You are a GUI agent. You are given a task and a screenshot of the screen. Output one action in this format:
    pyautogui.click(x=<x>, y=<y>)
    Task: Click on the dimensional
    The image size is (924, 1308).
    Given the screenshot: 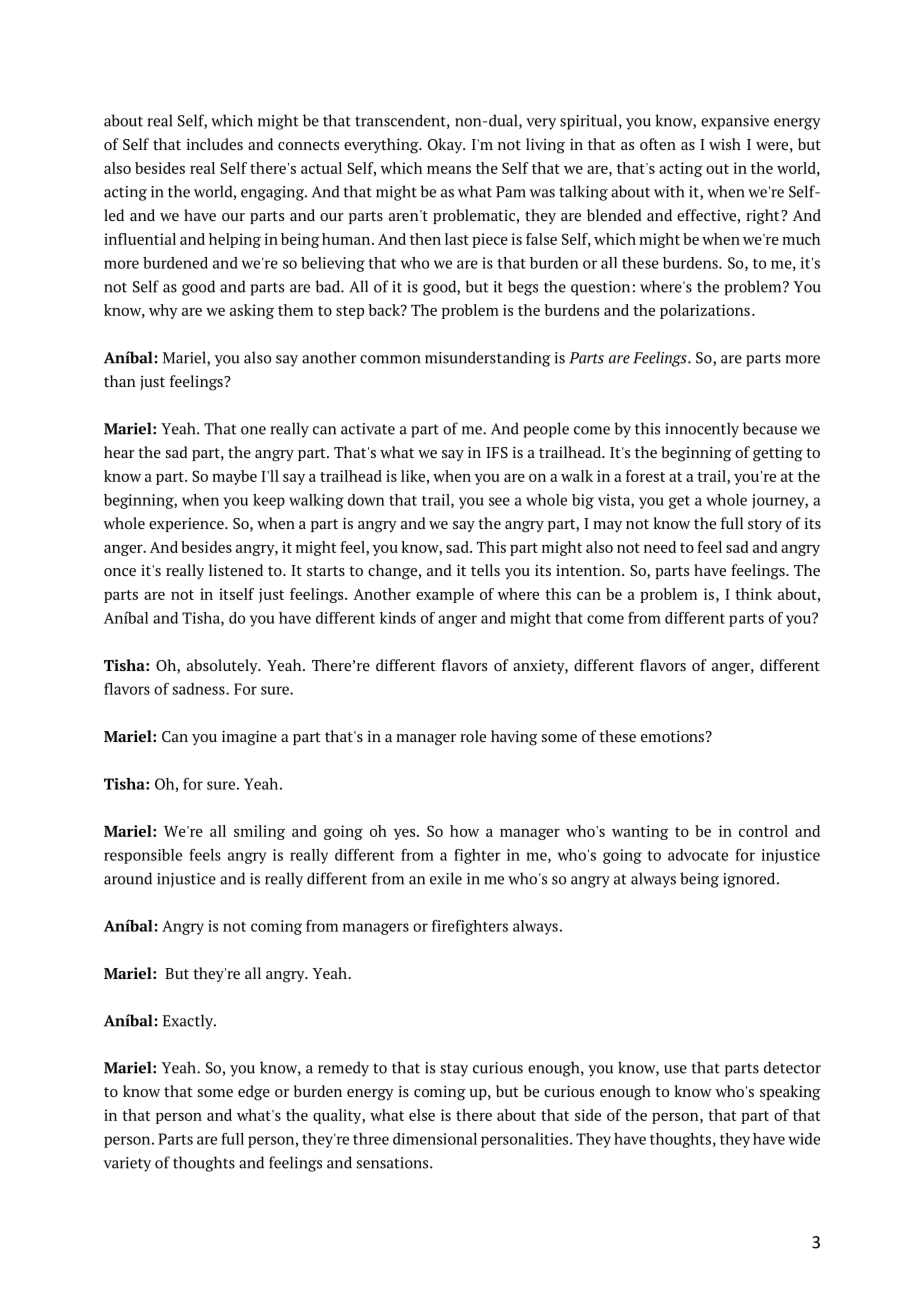 What is the action you would take?
    pyautogui.click(x=435, y=1139)
